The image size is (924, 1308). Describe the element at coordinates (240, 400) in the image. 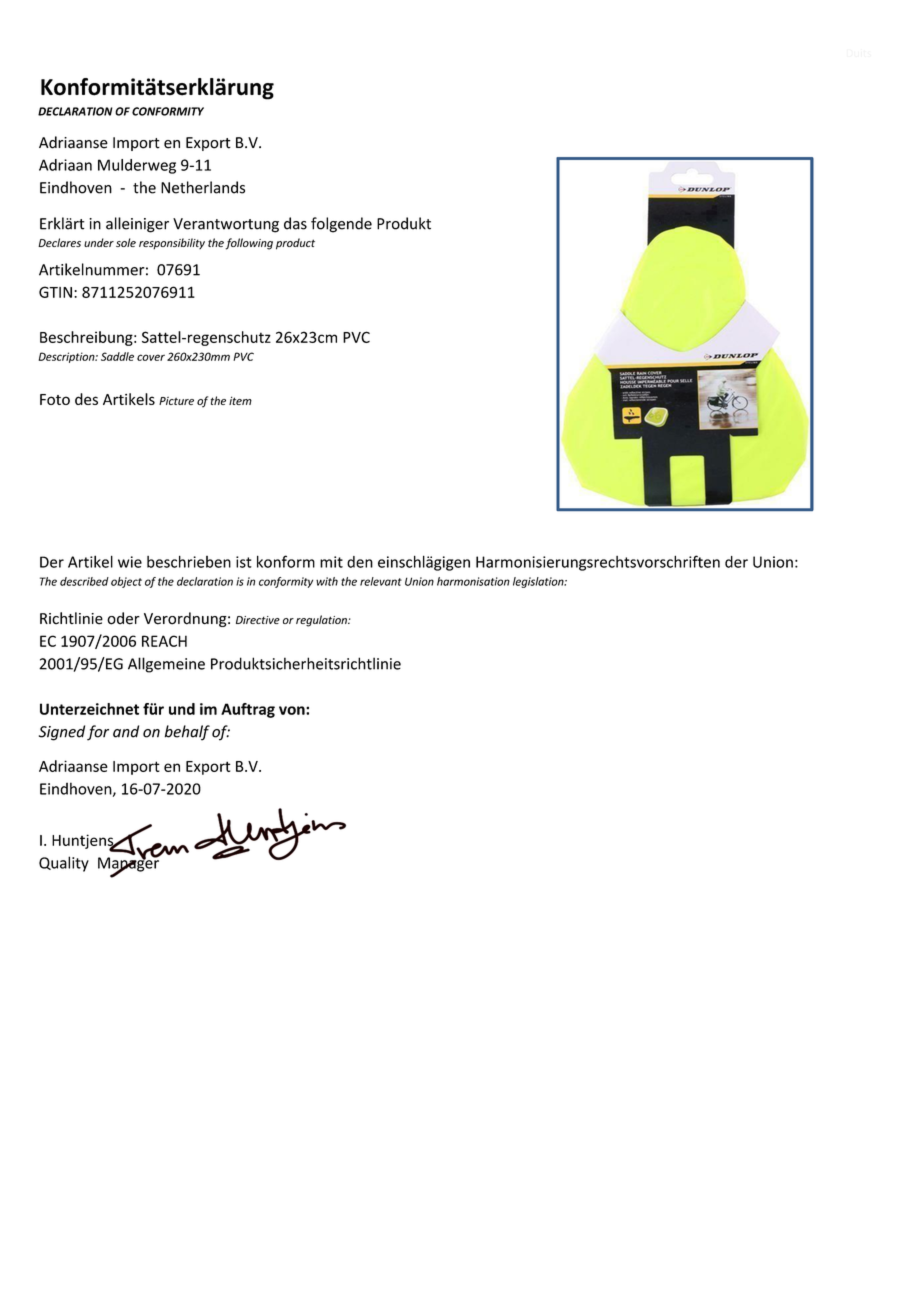

I see `item` at that location.
